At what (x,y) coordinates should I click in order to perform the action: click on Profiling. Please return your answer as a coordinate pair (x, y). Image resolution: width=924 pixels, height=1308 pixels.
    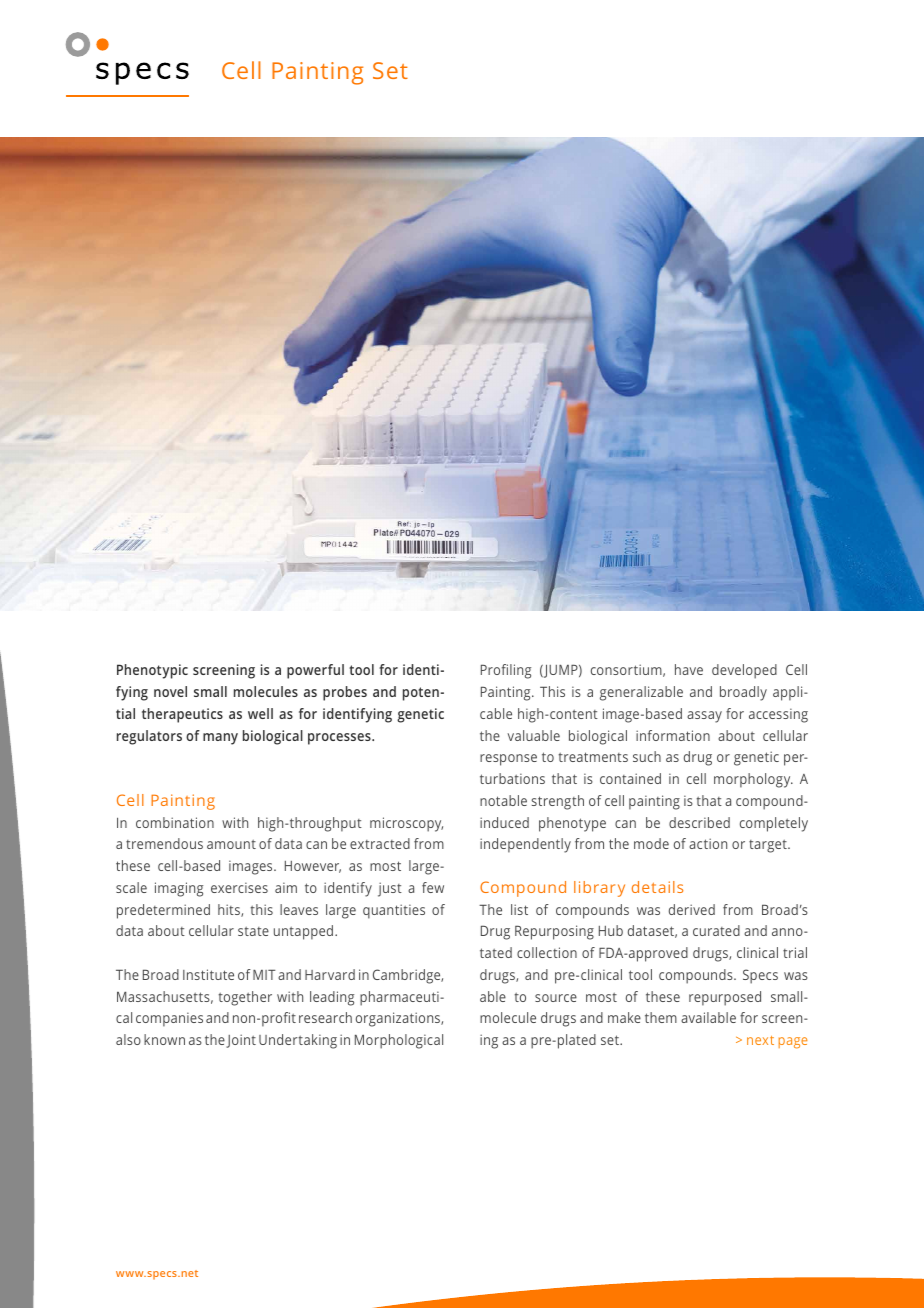
    Looking at the image, I should click on (506, 671).
